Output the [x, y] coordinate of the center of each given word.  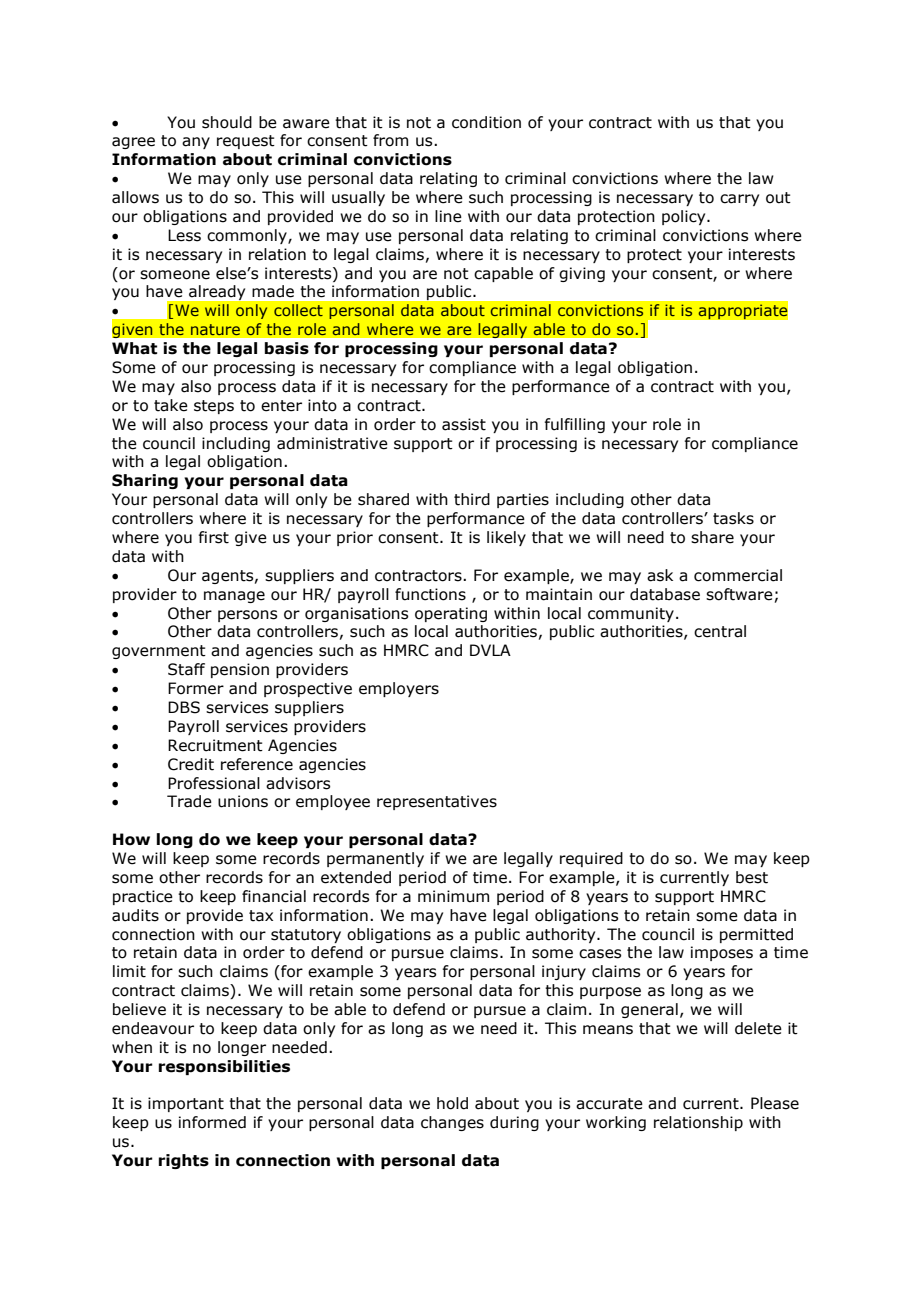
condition [486, 122]
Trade [189, 801]
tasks [733, 518]
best [752, 877]
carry [739, 200]
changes [452, 1123]
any [196, 143]
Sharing [145, 481]
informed [212, 1122]
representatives [437, 802]
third [472, 499]
